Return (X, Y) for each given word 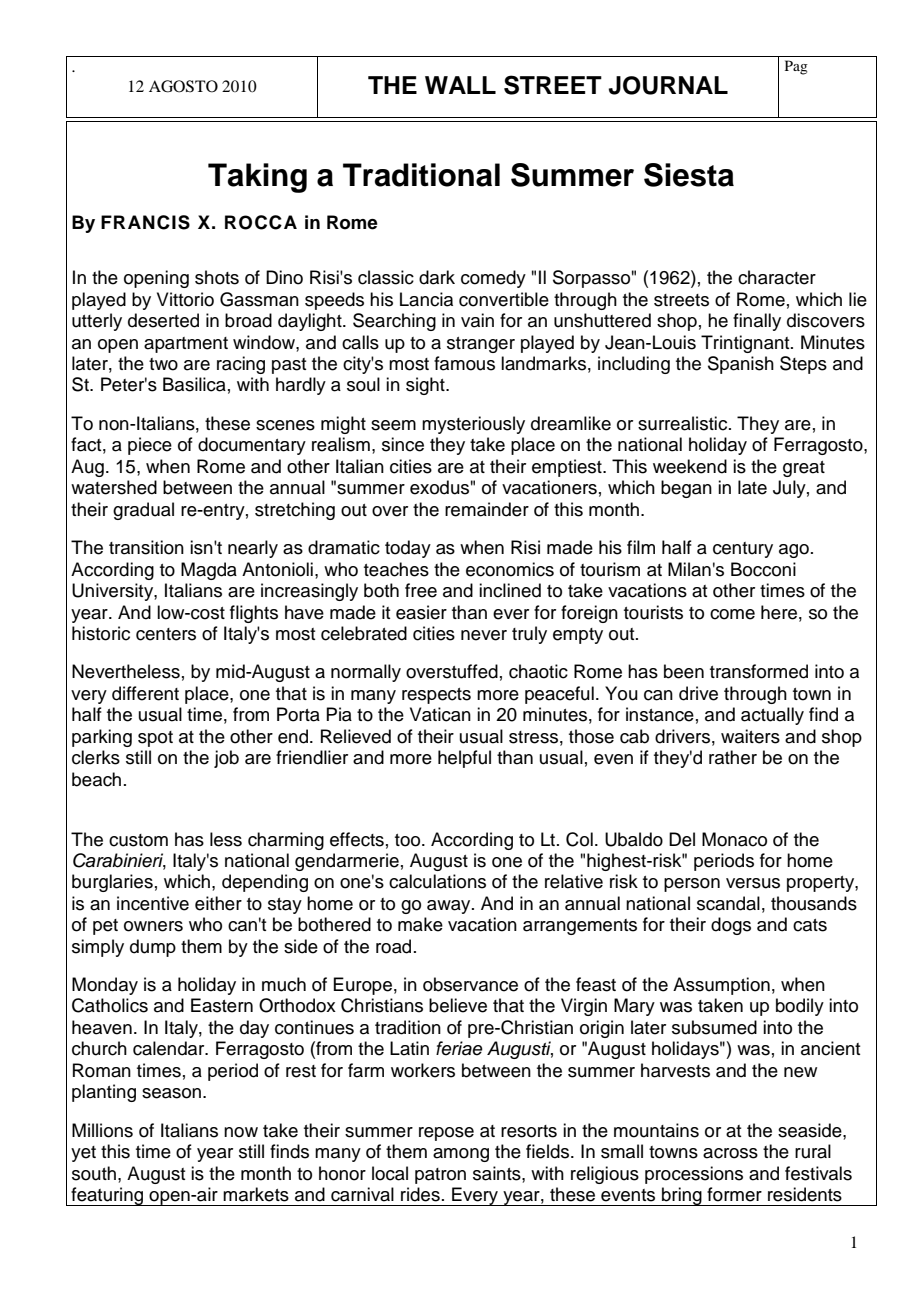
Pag (796, 67)
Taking (257, 178)
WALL (460, 85)
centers (166, 634)
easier (421, 612)
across (730, 1153)
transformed (759, 671)
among (461, 1155)
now (241, 1132)
